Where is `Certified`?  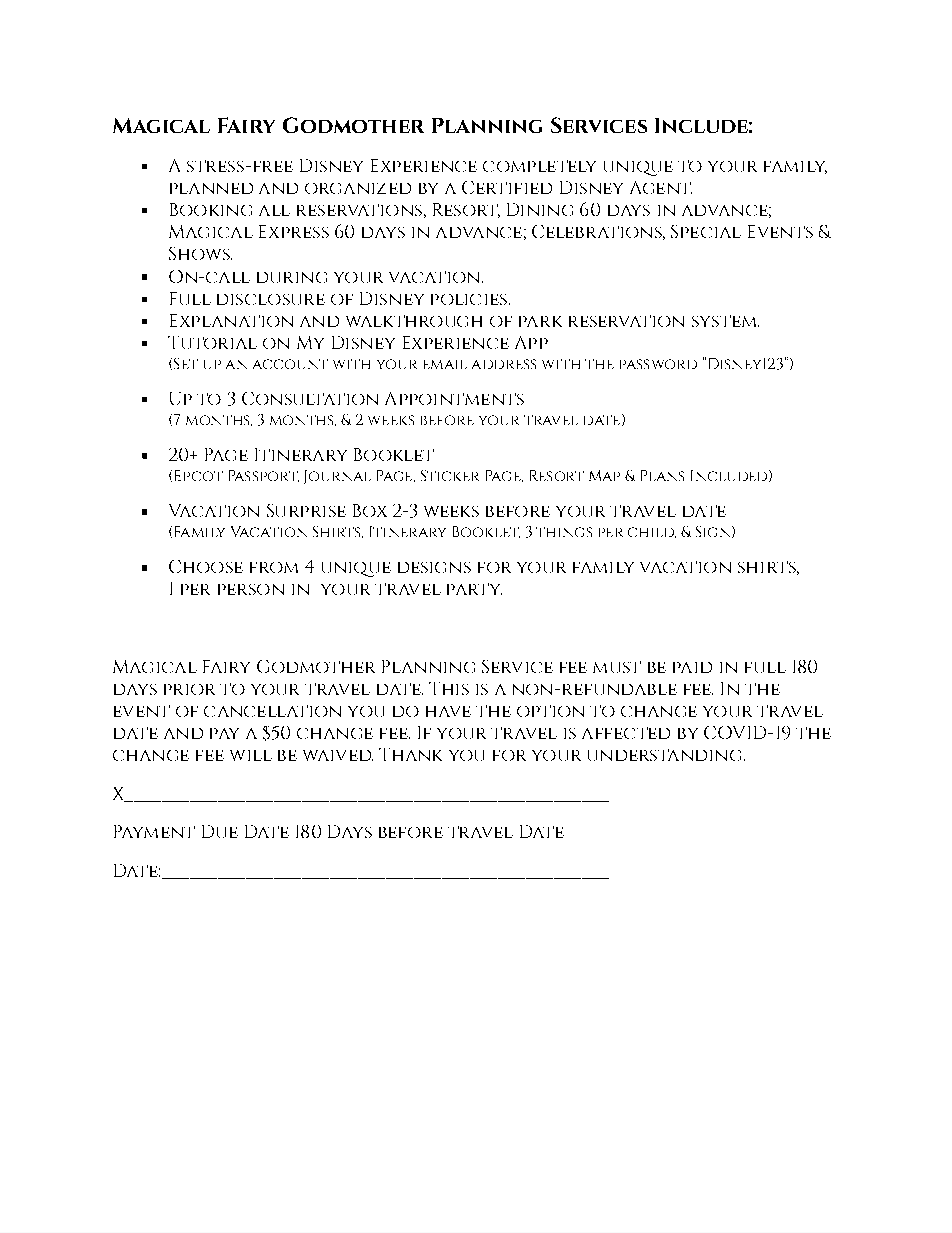 Certified is located at coordinates (507, 187).
